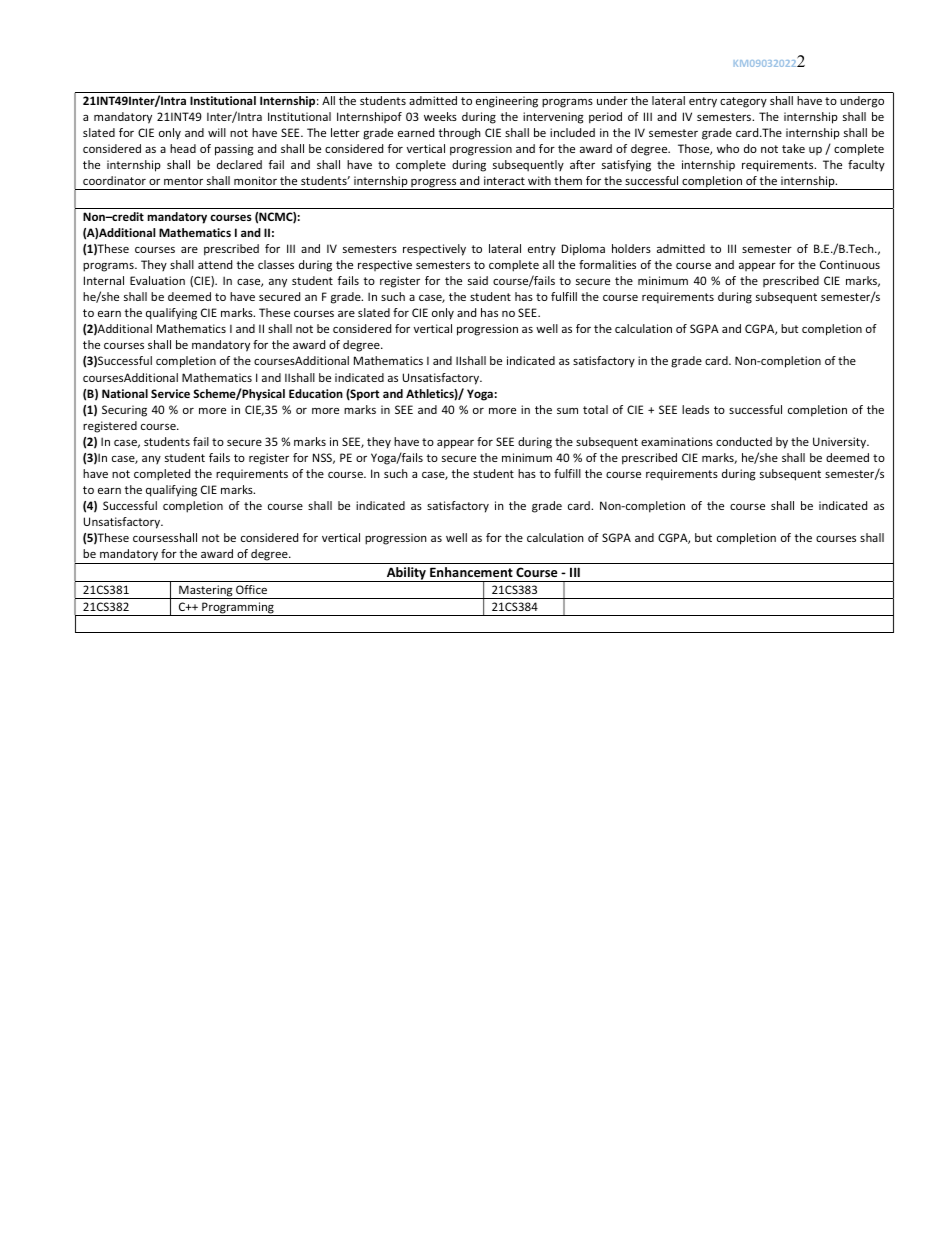 The width and height of the image is (952, 1233). What do you see at coordinates (406, 574) in the image?
I see `Ability` at bounding box center [406, 574].
